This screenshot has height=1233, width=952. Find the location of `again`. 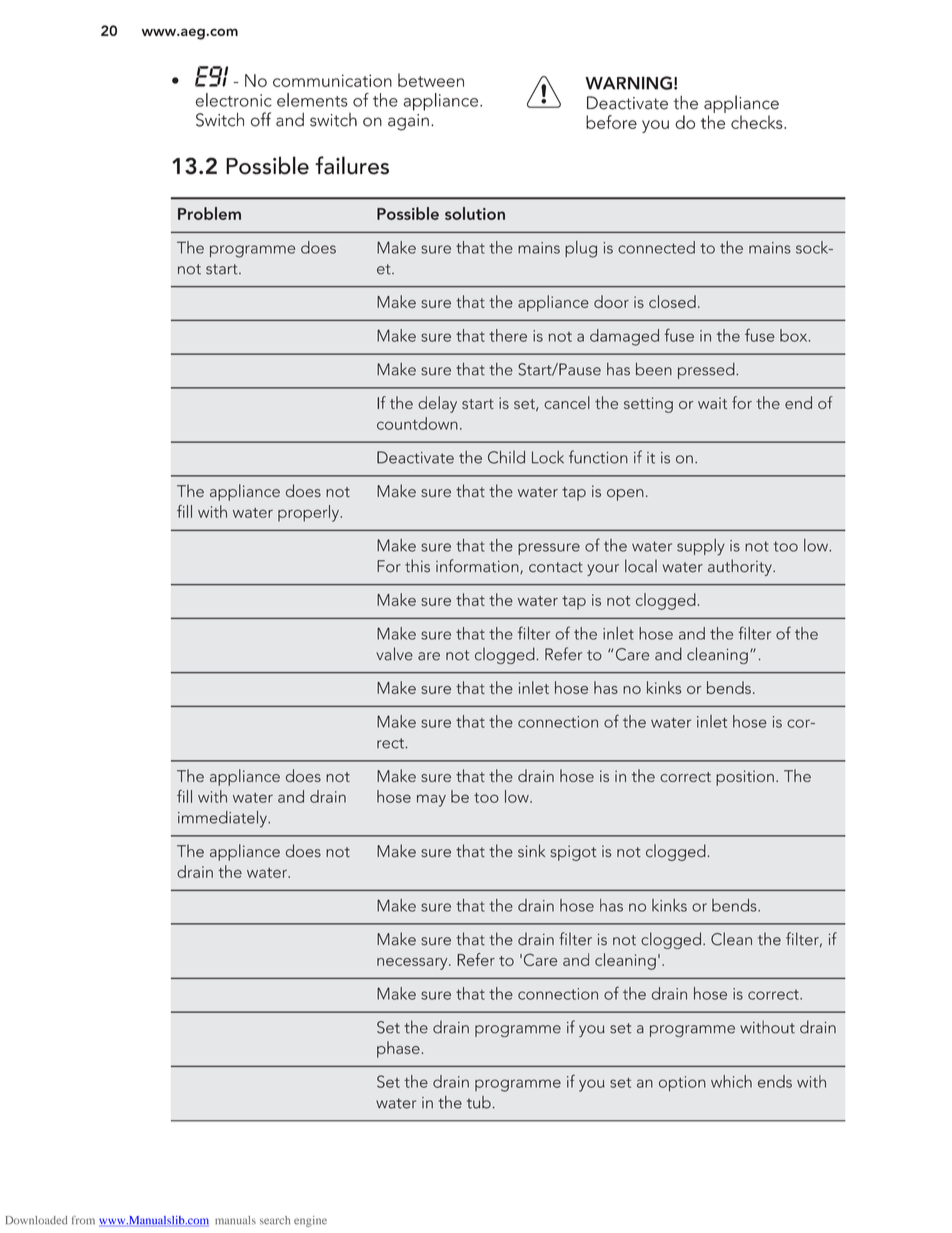

again is located at coordinates (408, 122).
